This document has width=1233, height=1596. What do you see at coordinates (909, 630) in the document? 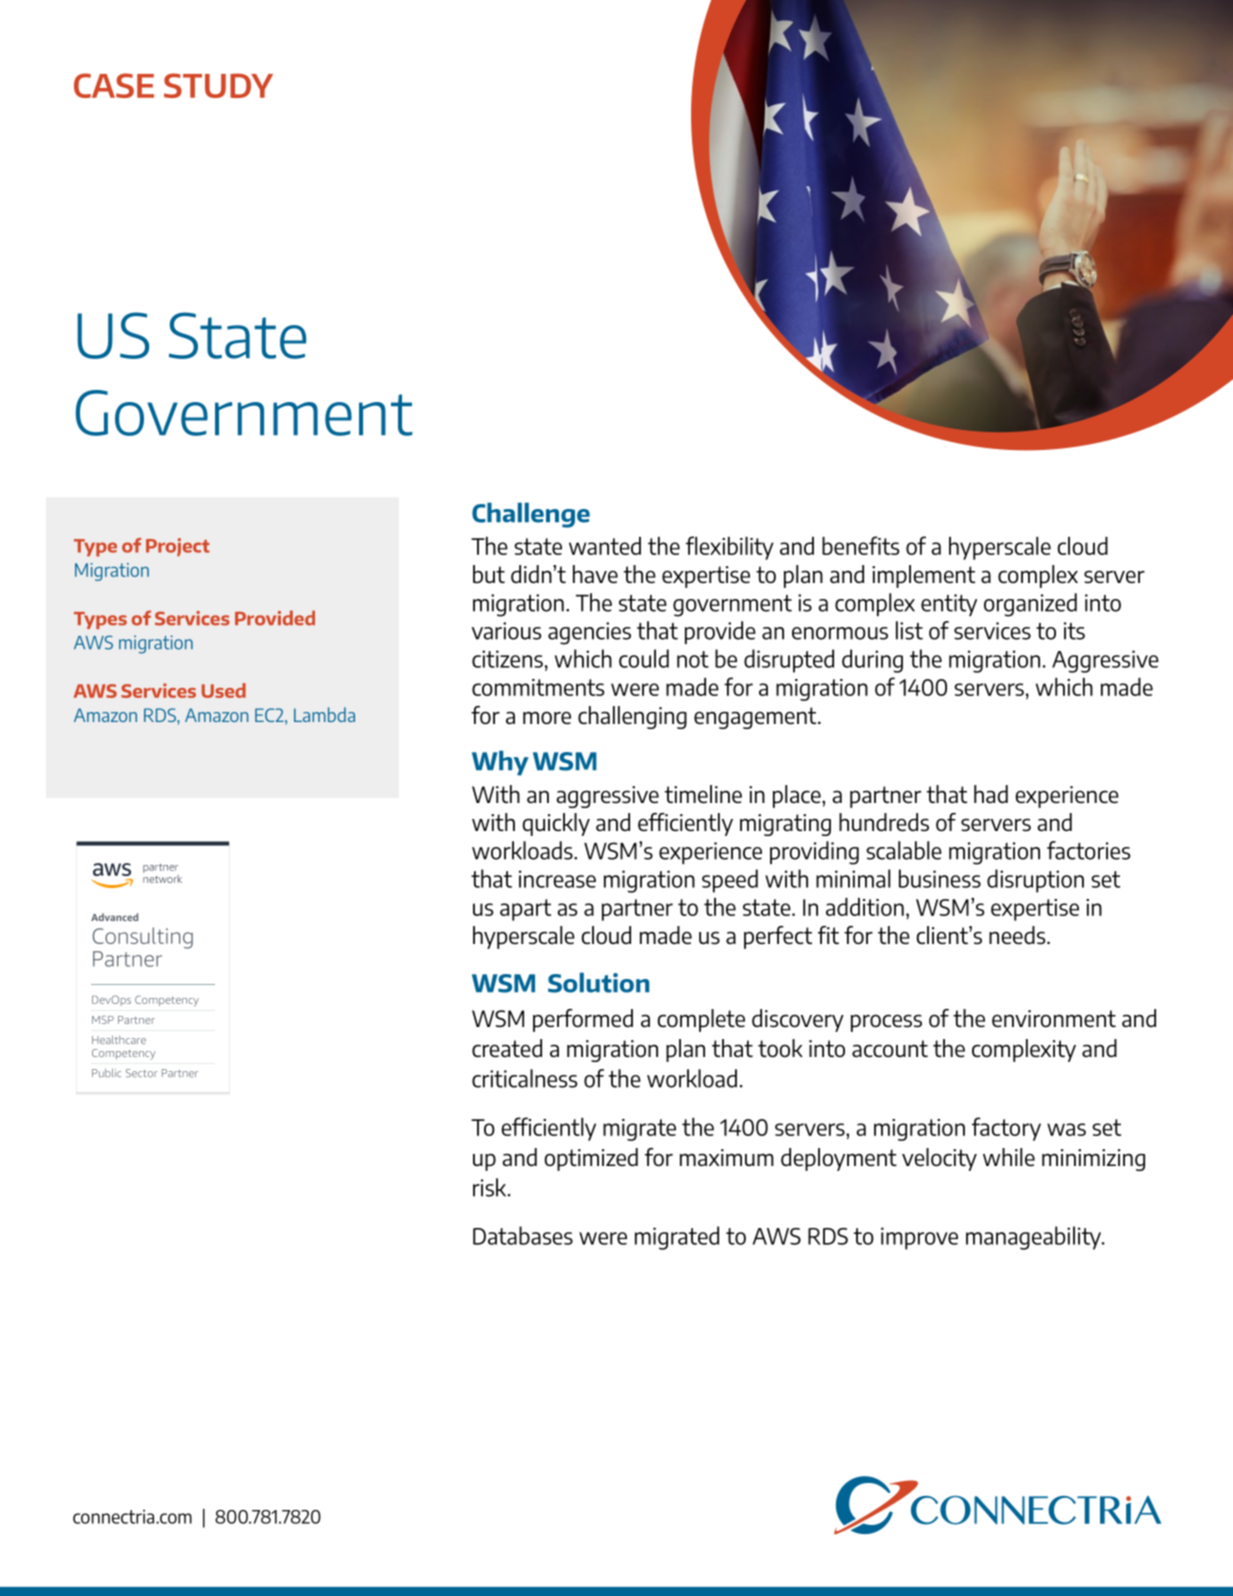
I see `list` at bounding box center [909, 630].
